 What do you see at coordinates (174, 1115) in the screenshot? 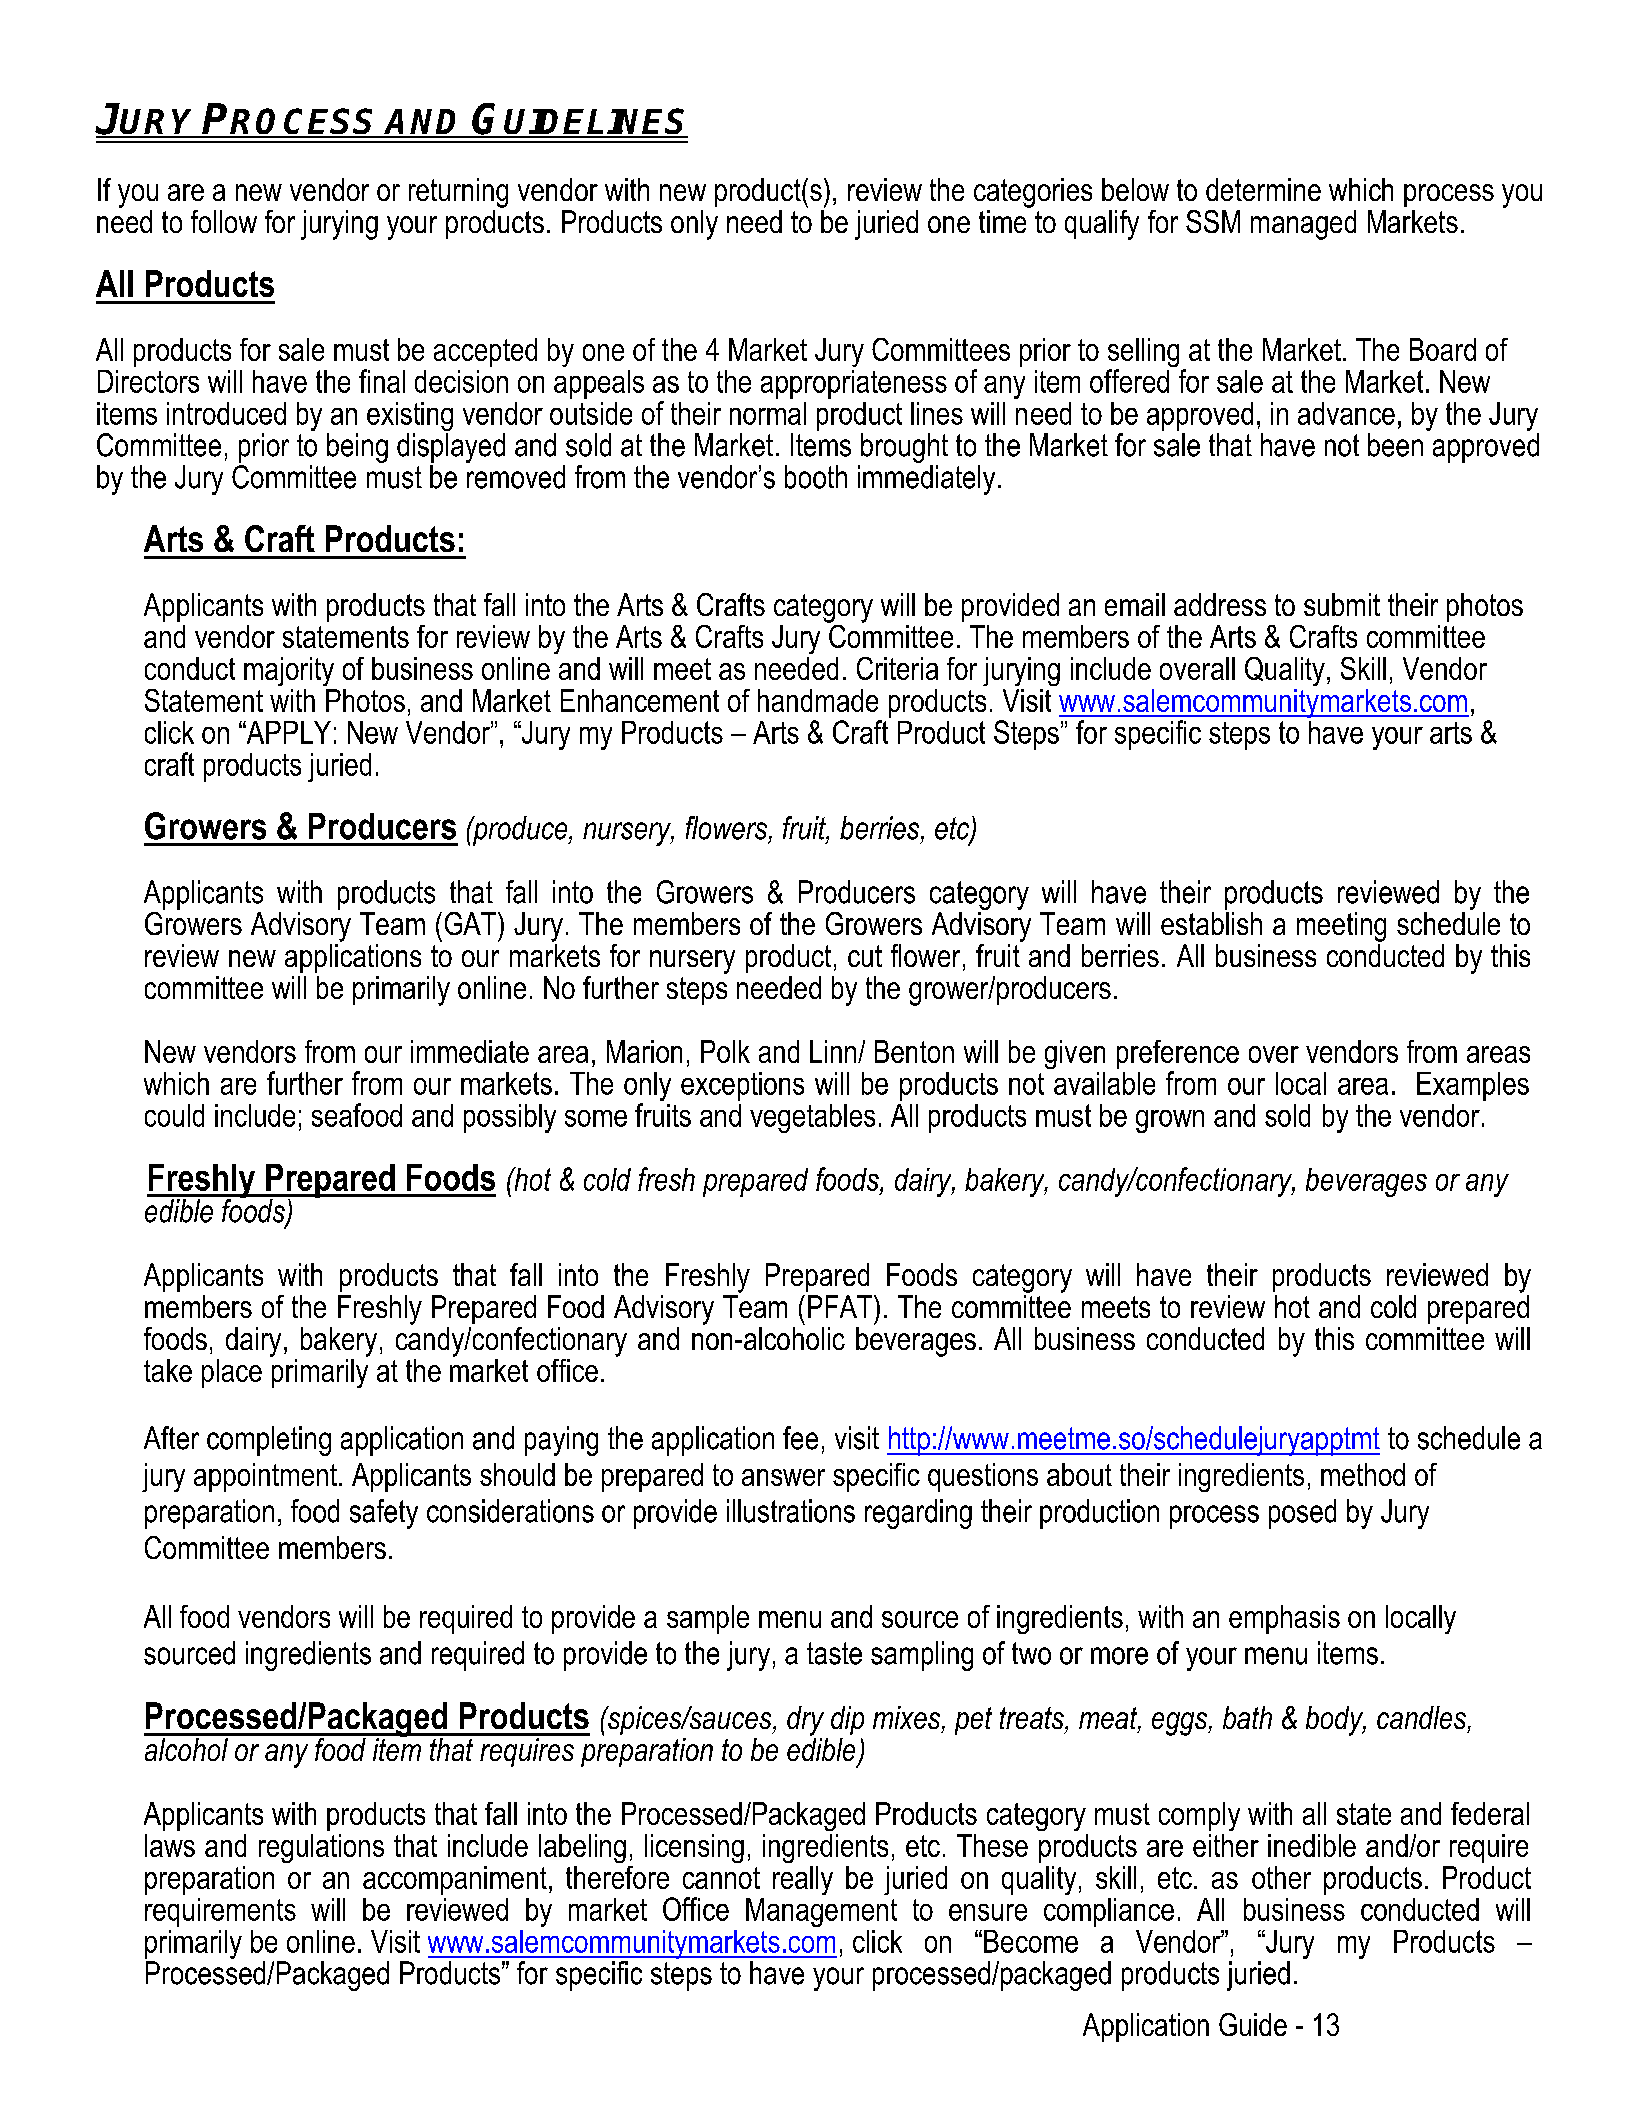
I see `could` at bounding box center [174, 1115].
